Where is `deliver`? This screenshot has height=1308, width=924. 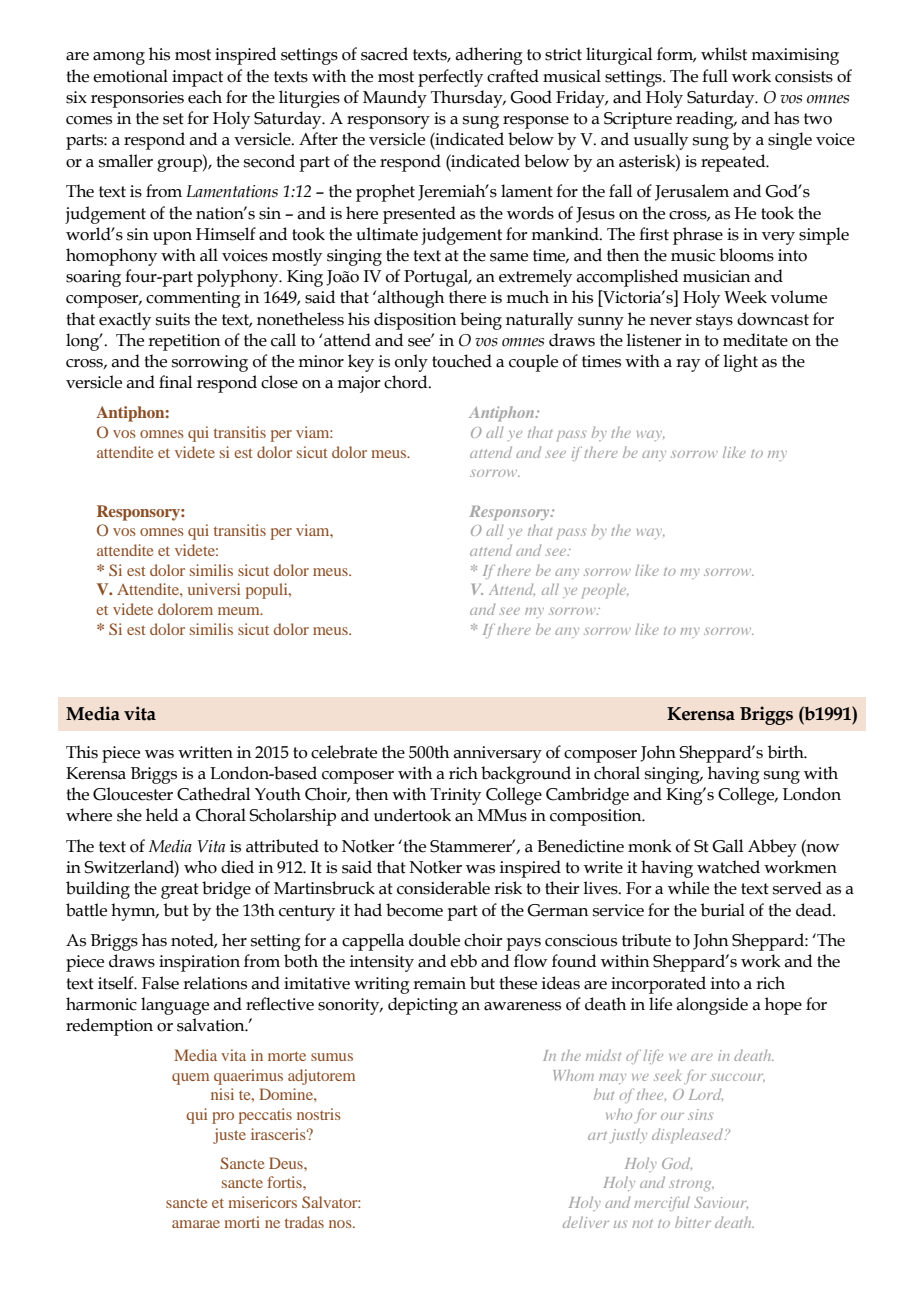
deliver is located at coordinates (586, 1222).
